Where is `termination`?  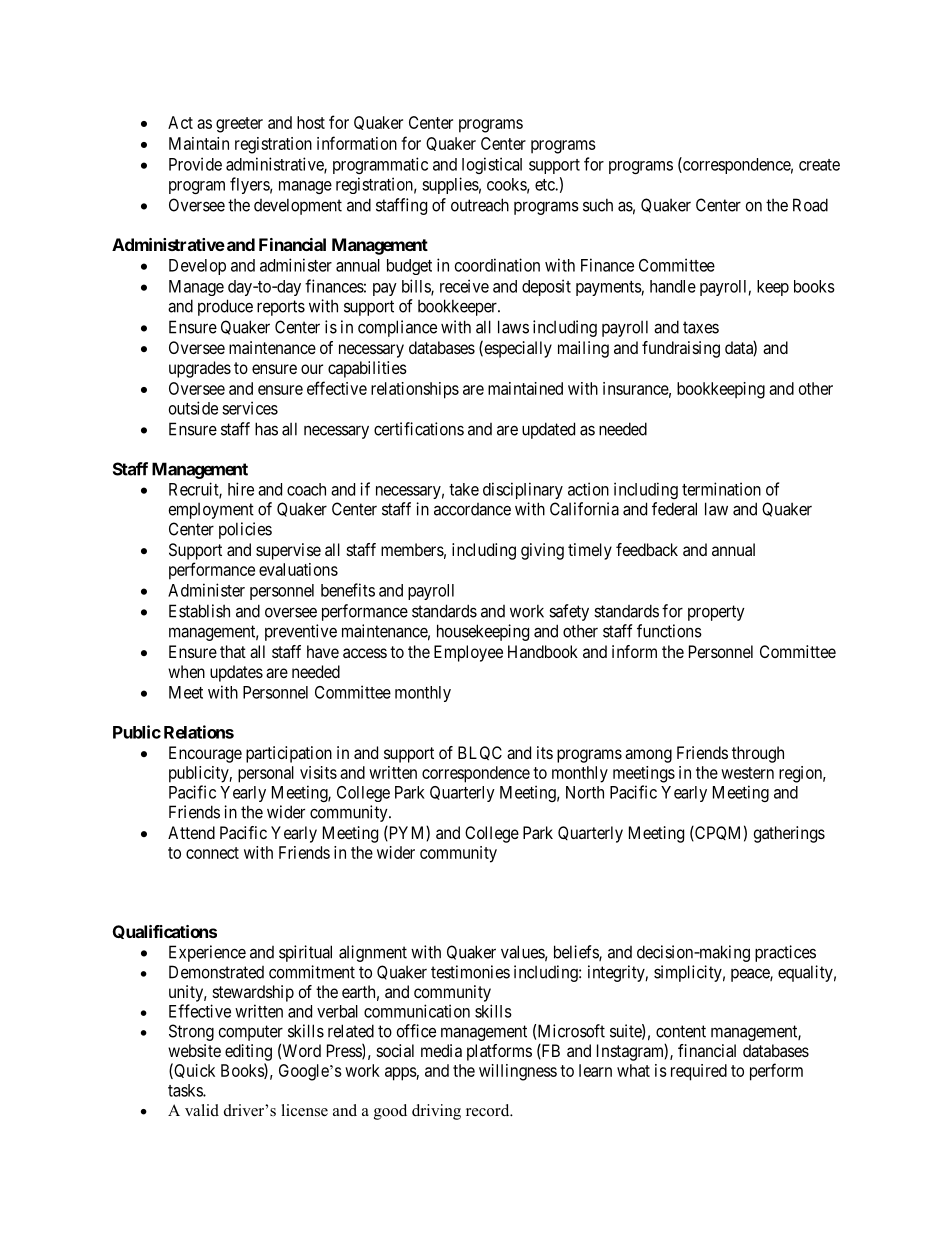 termination is located at coordinates (721, 489).
